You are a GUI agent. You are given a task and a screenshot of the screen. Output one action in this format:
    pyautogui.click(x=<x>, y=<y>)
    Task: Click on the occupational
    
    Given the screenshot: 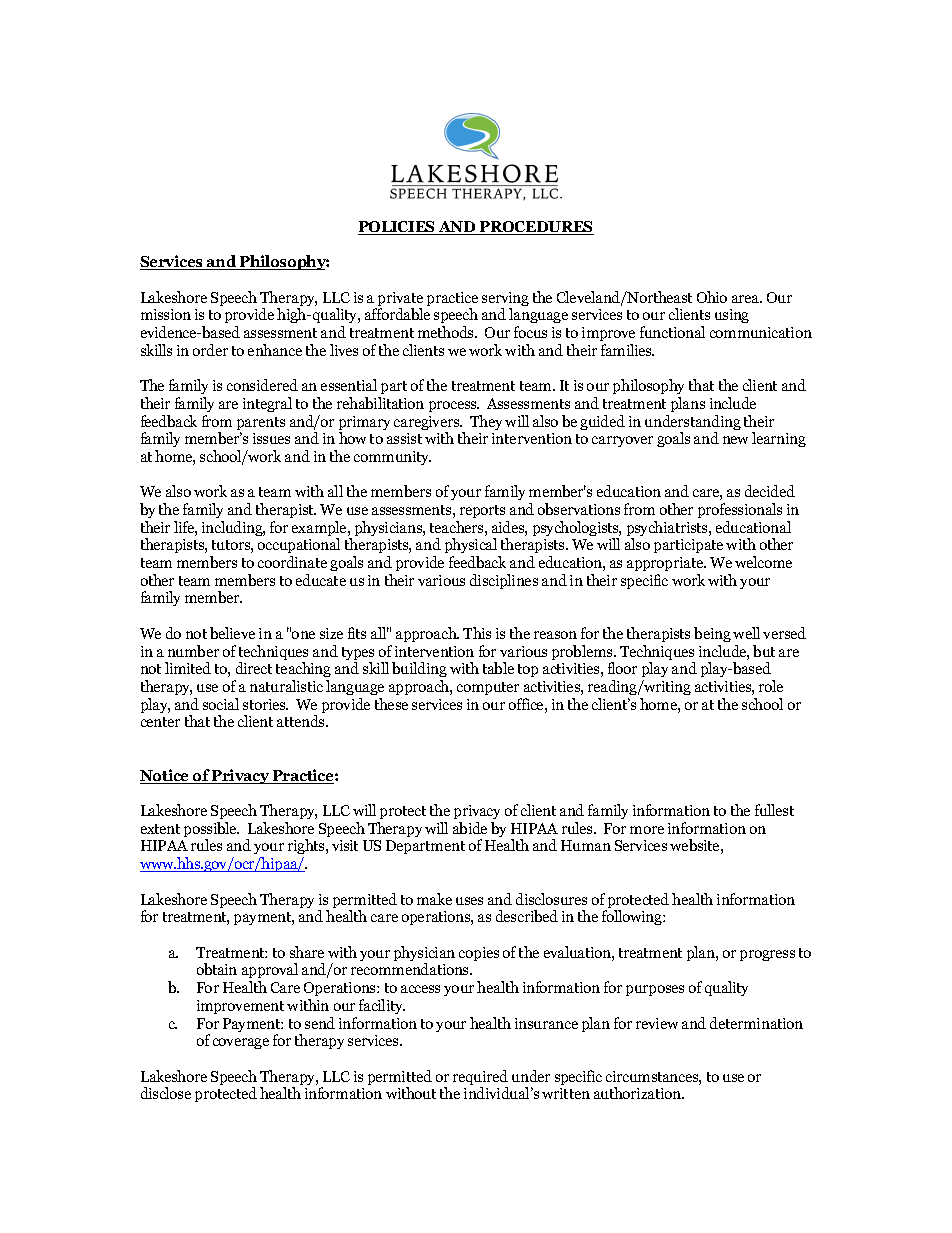 What is the action you would take?
    pyautogui.click(x=299, y=547)
